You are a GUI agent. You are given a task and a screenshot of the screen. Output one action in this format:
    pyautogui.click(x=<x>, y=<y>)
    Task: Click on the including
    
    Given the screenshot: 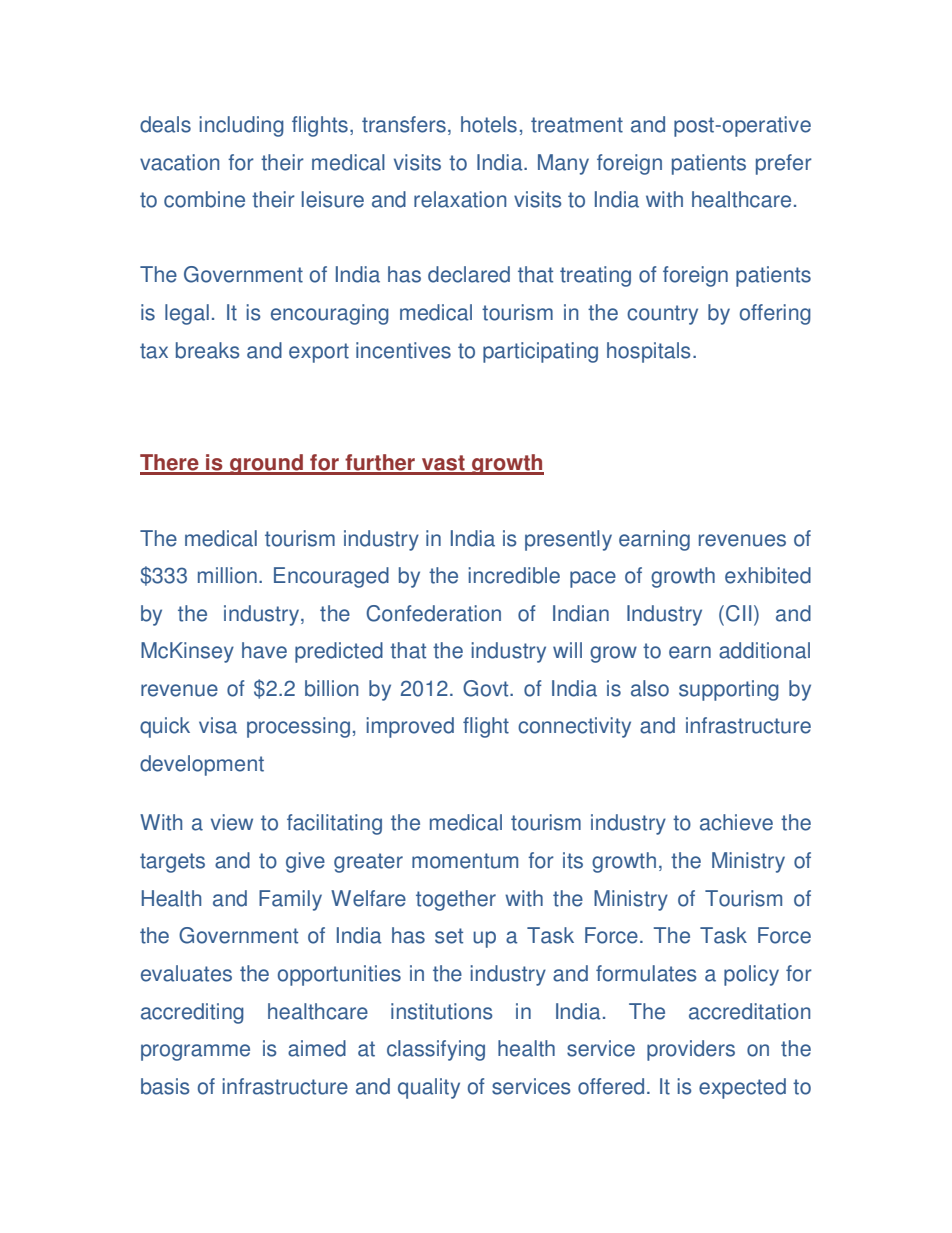 What is the action you would take?
    pyautogui.click(x=241, y=126)
